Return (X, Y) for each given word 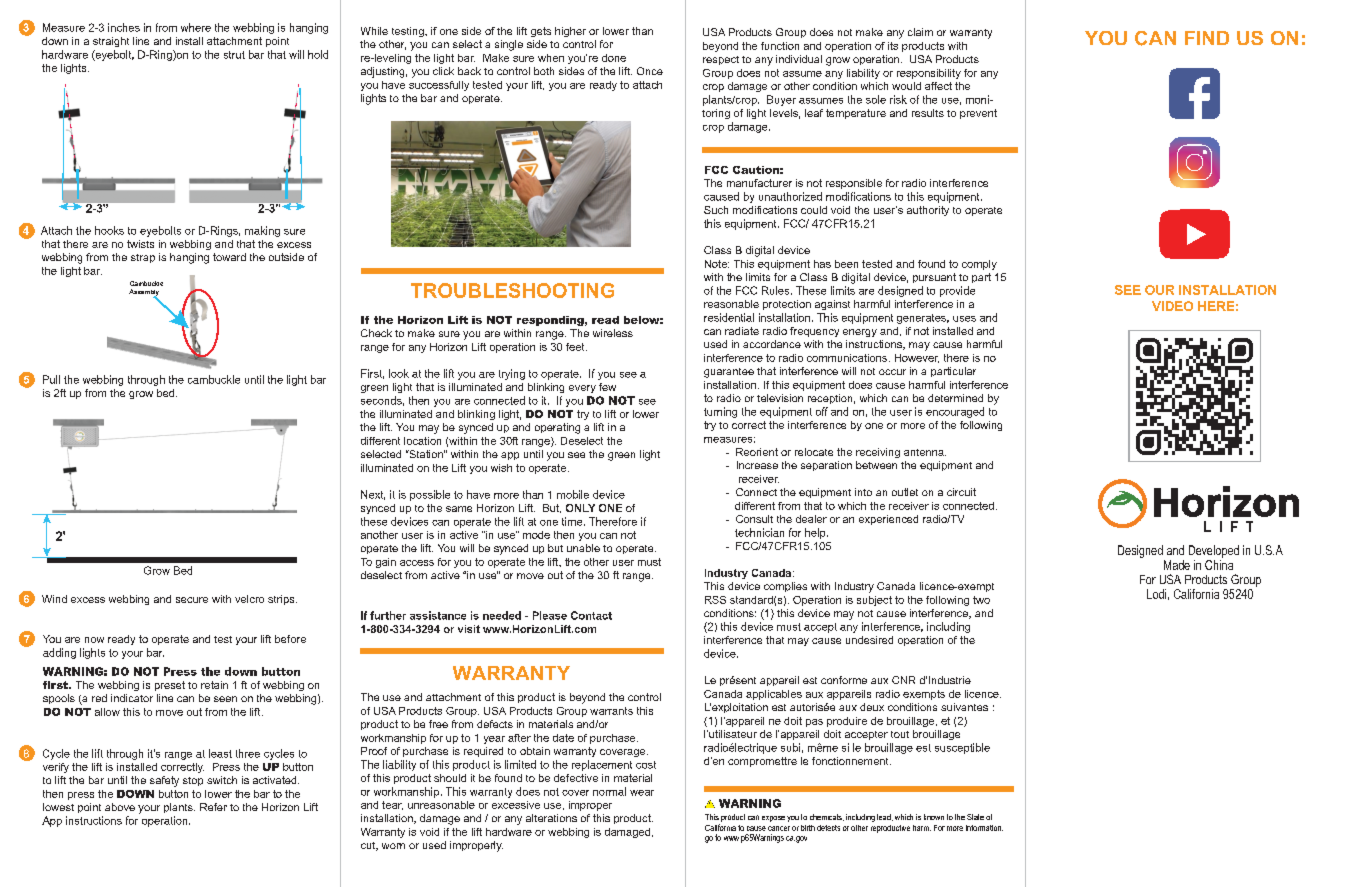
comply (979, 265)
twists (140, 244)
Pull (51, 379)
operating (557, 428)
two (981, 600)
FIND (1207, 38)
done (614, 58)
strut (234, 55)
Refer (213, 807)
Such (716, 210)
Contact (591, 615)
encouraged (955, 412)
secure (192, 600)
